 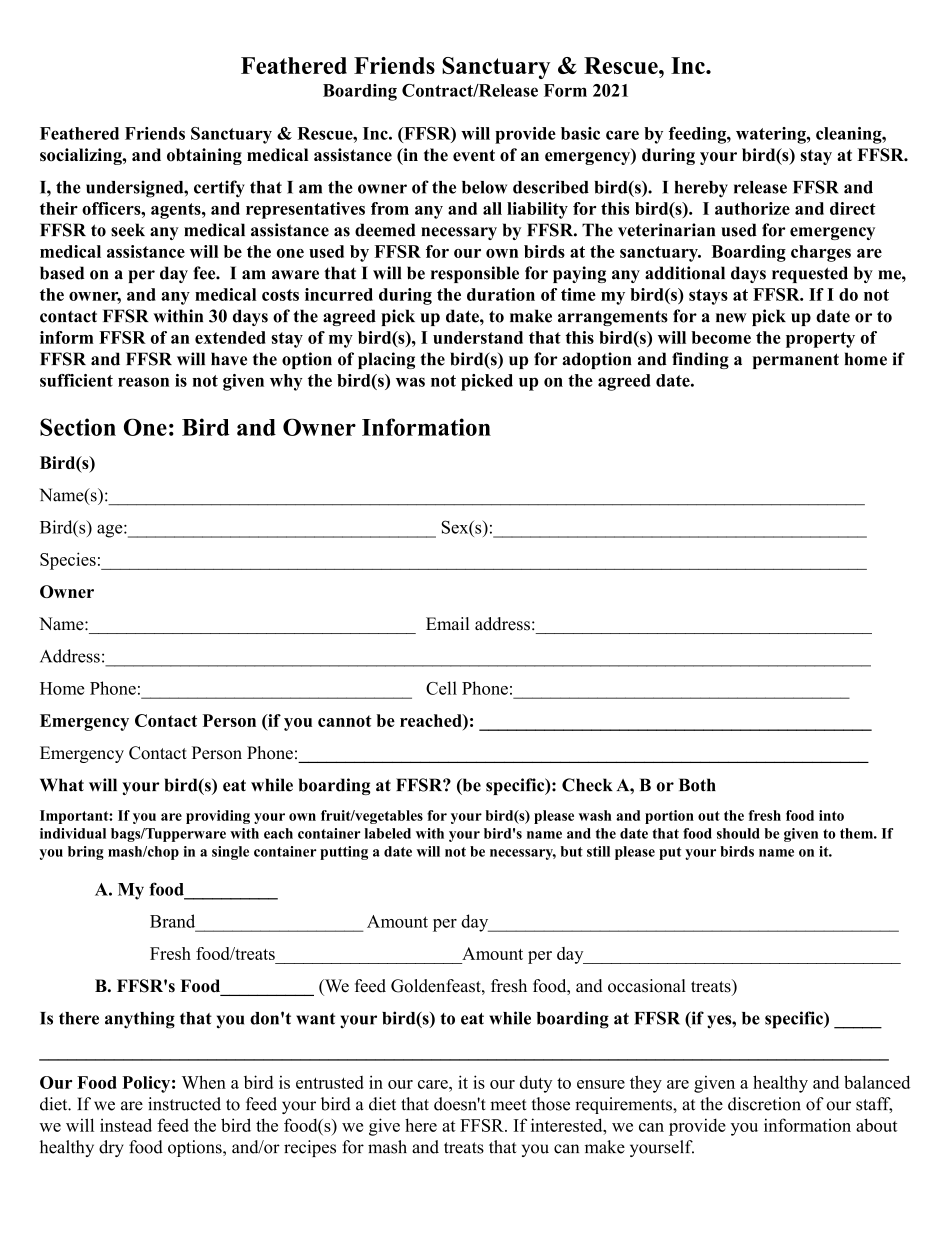 I want to click on placing, so click(x=386, y=360).
